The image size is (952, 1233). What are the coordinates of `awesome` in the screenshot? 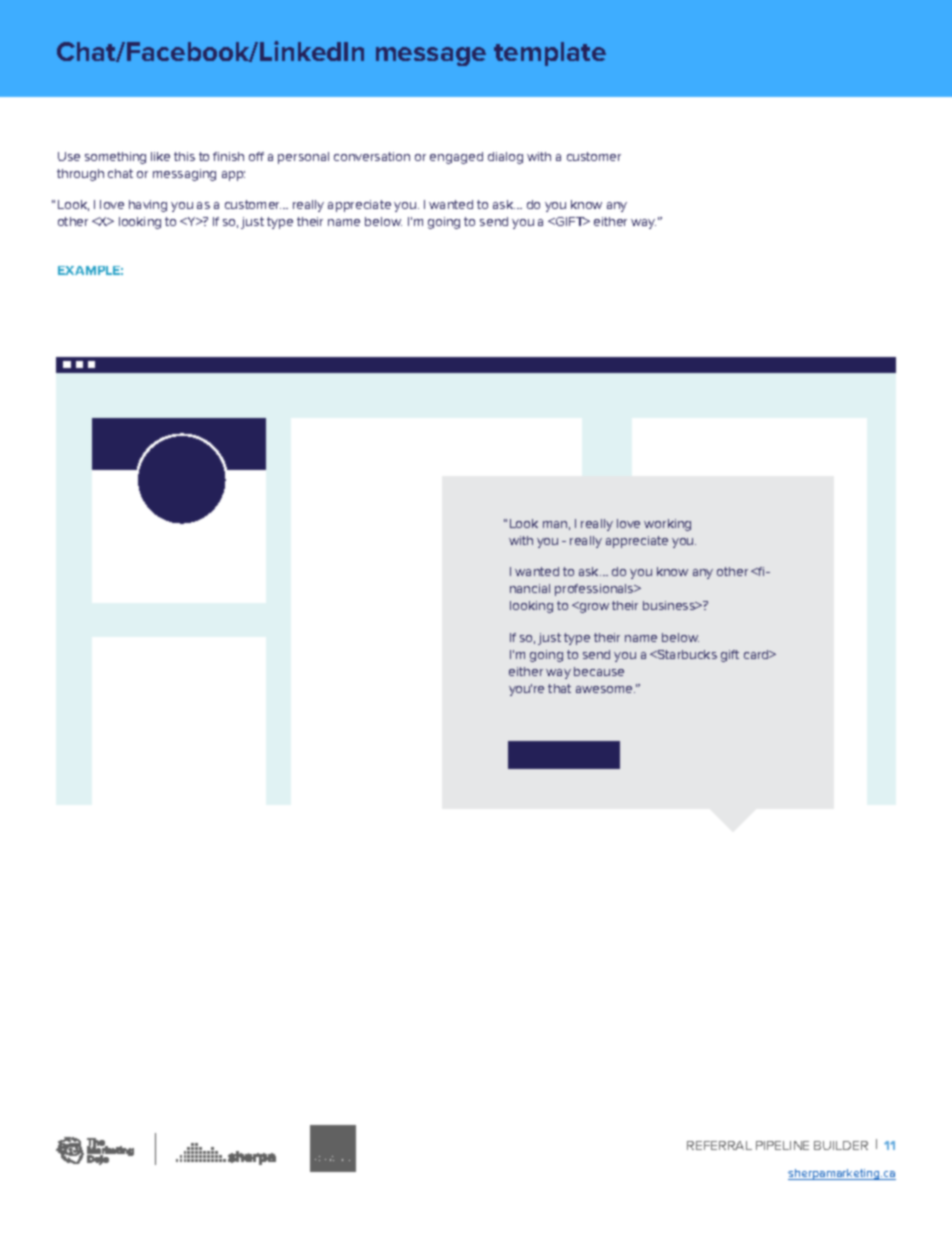 It's located at (605, 689).
